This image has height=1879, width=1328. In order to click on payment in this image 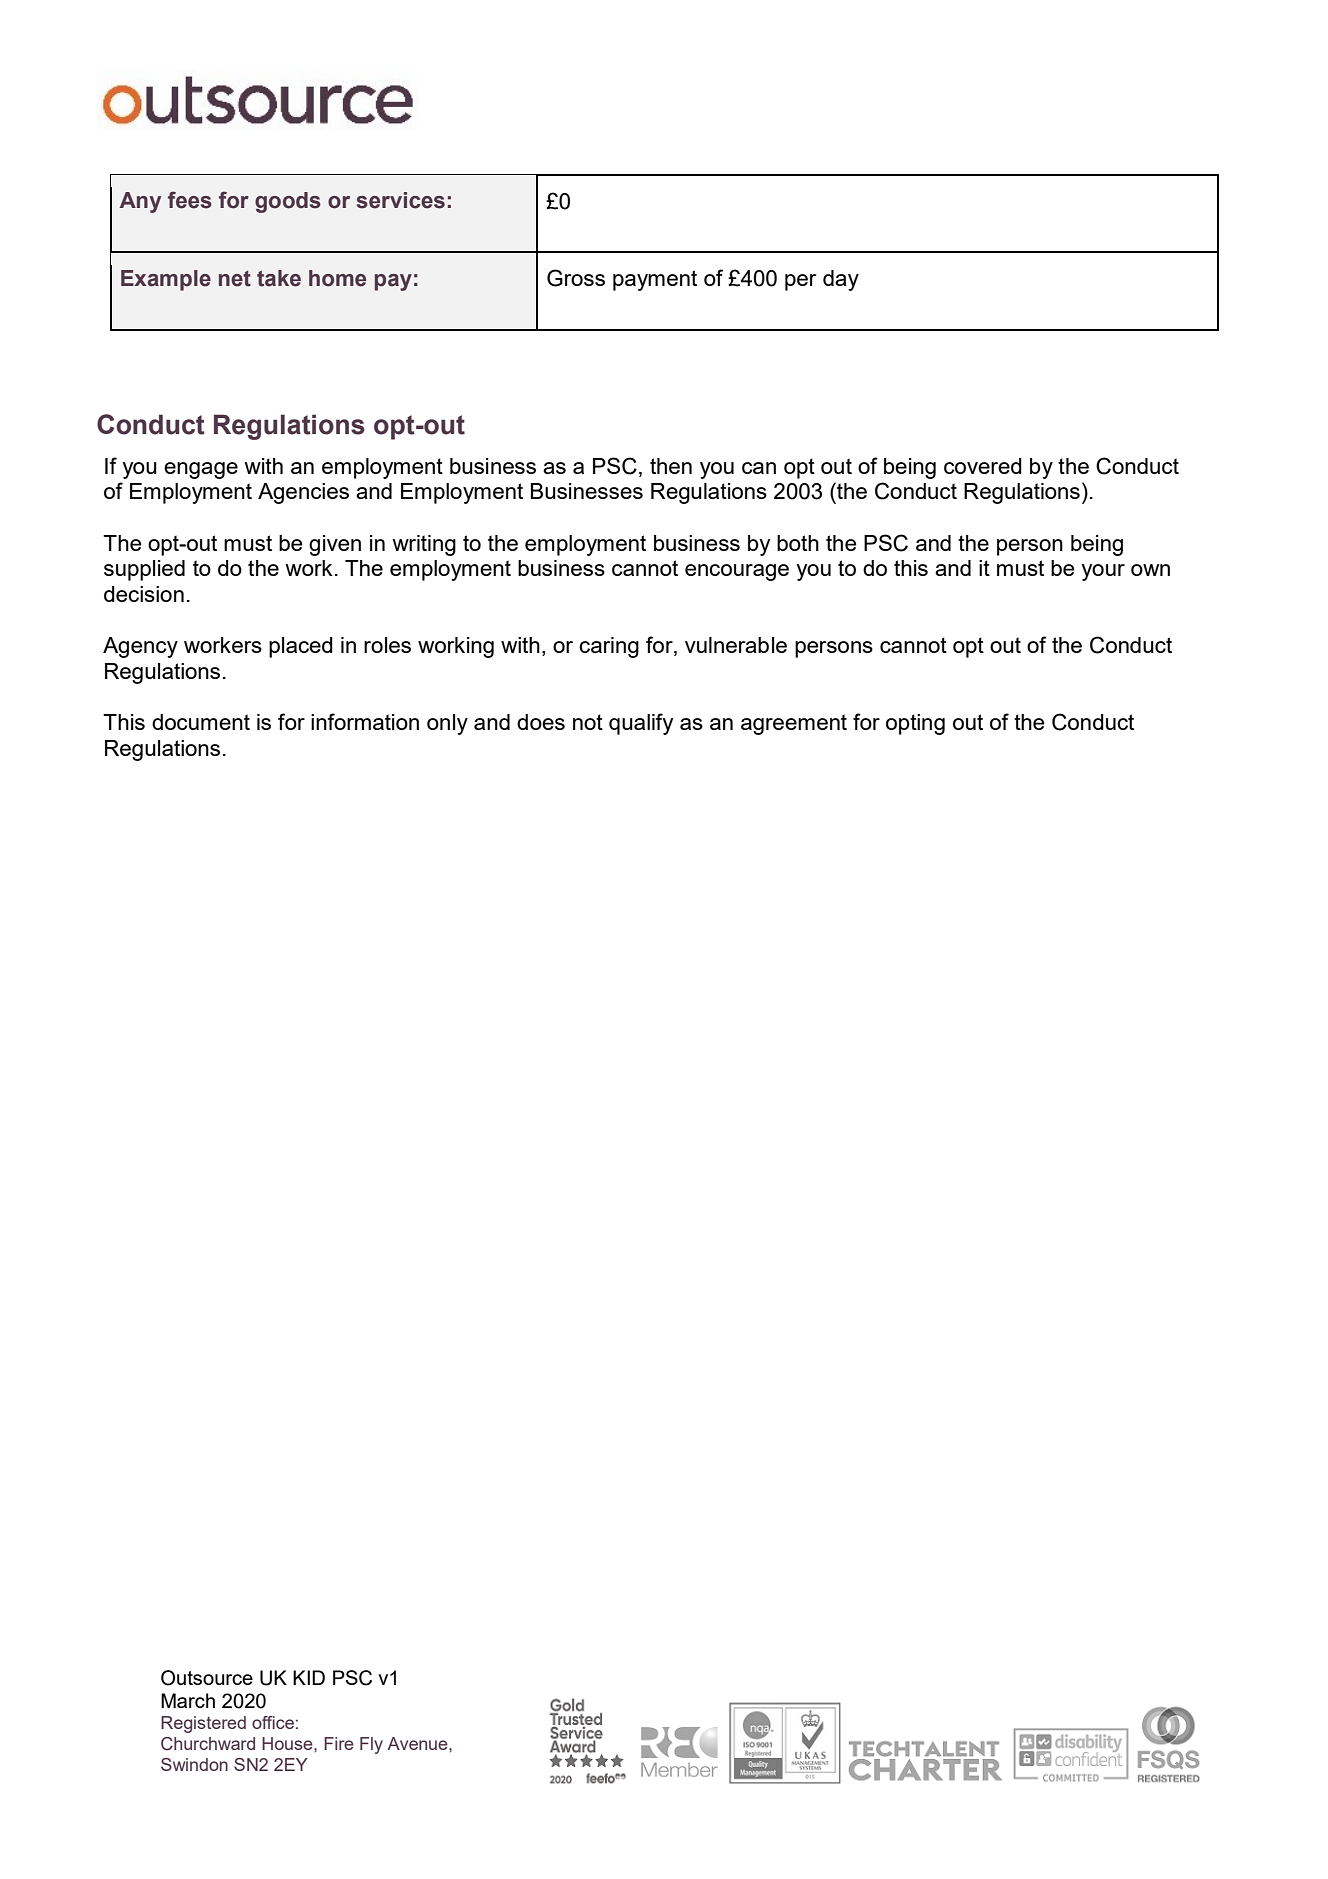, I will do `click(655, 280)`.
